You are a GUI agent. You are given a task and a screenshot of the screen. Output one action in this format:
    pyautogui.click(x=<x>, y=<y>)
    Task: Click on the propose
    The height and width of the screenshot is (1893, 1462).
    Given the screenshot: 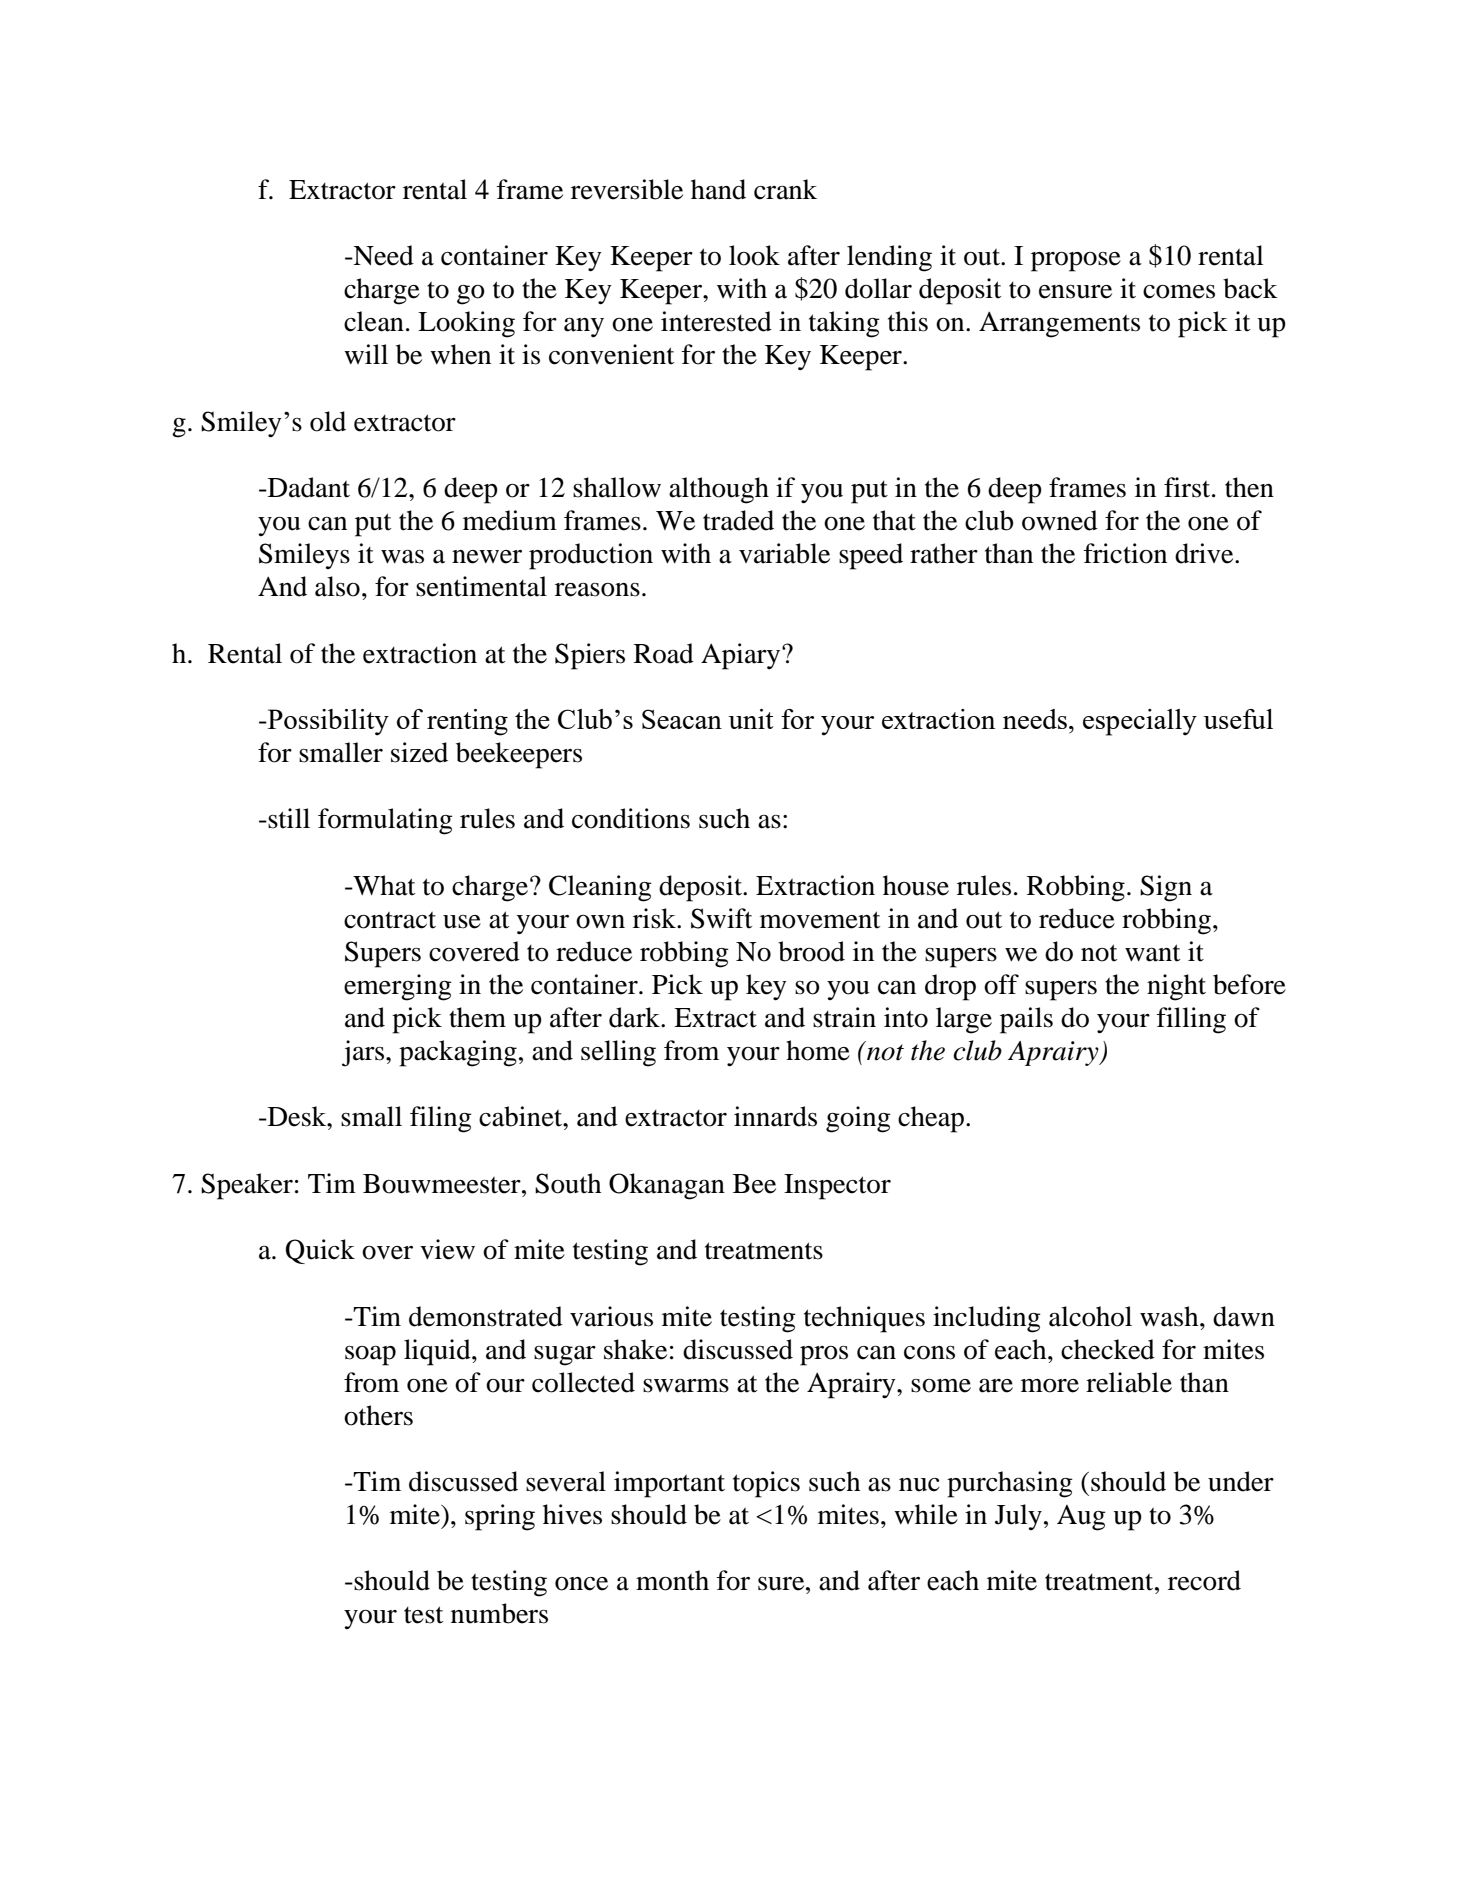 What is the action you would take?
    pyautogui.click(x=1076, y=262)
